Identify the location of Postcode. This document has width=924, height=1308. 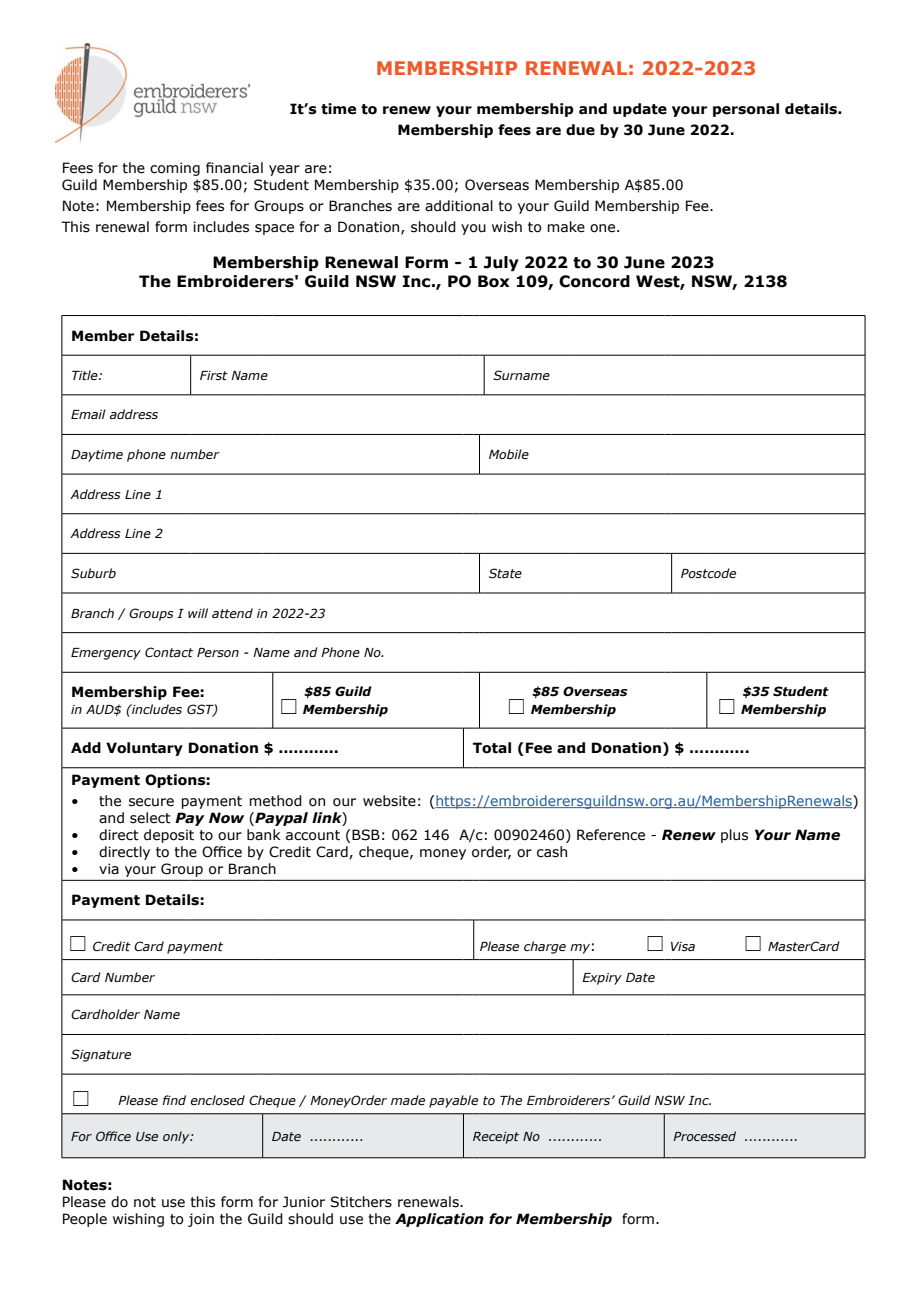
(708, 573).
